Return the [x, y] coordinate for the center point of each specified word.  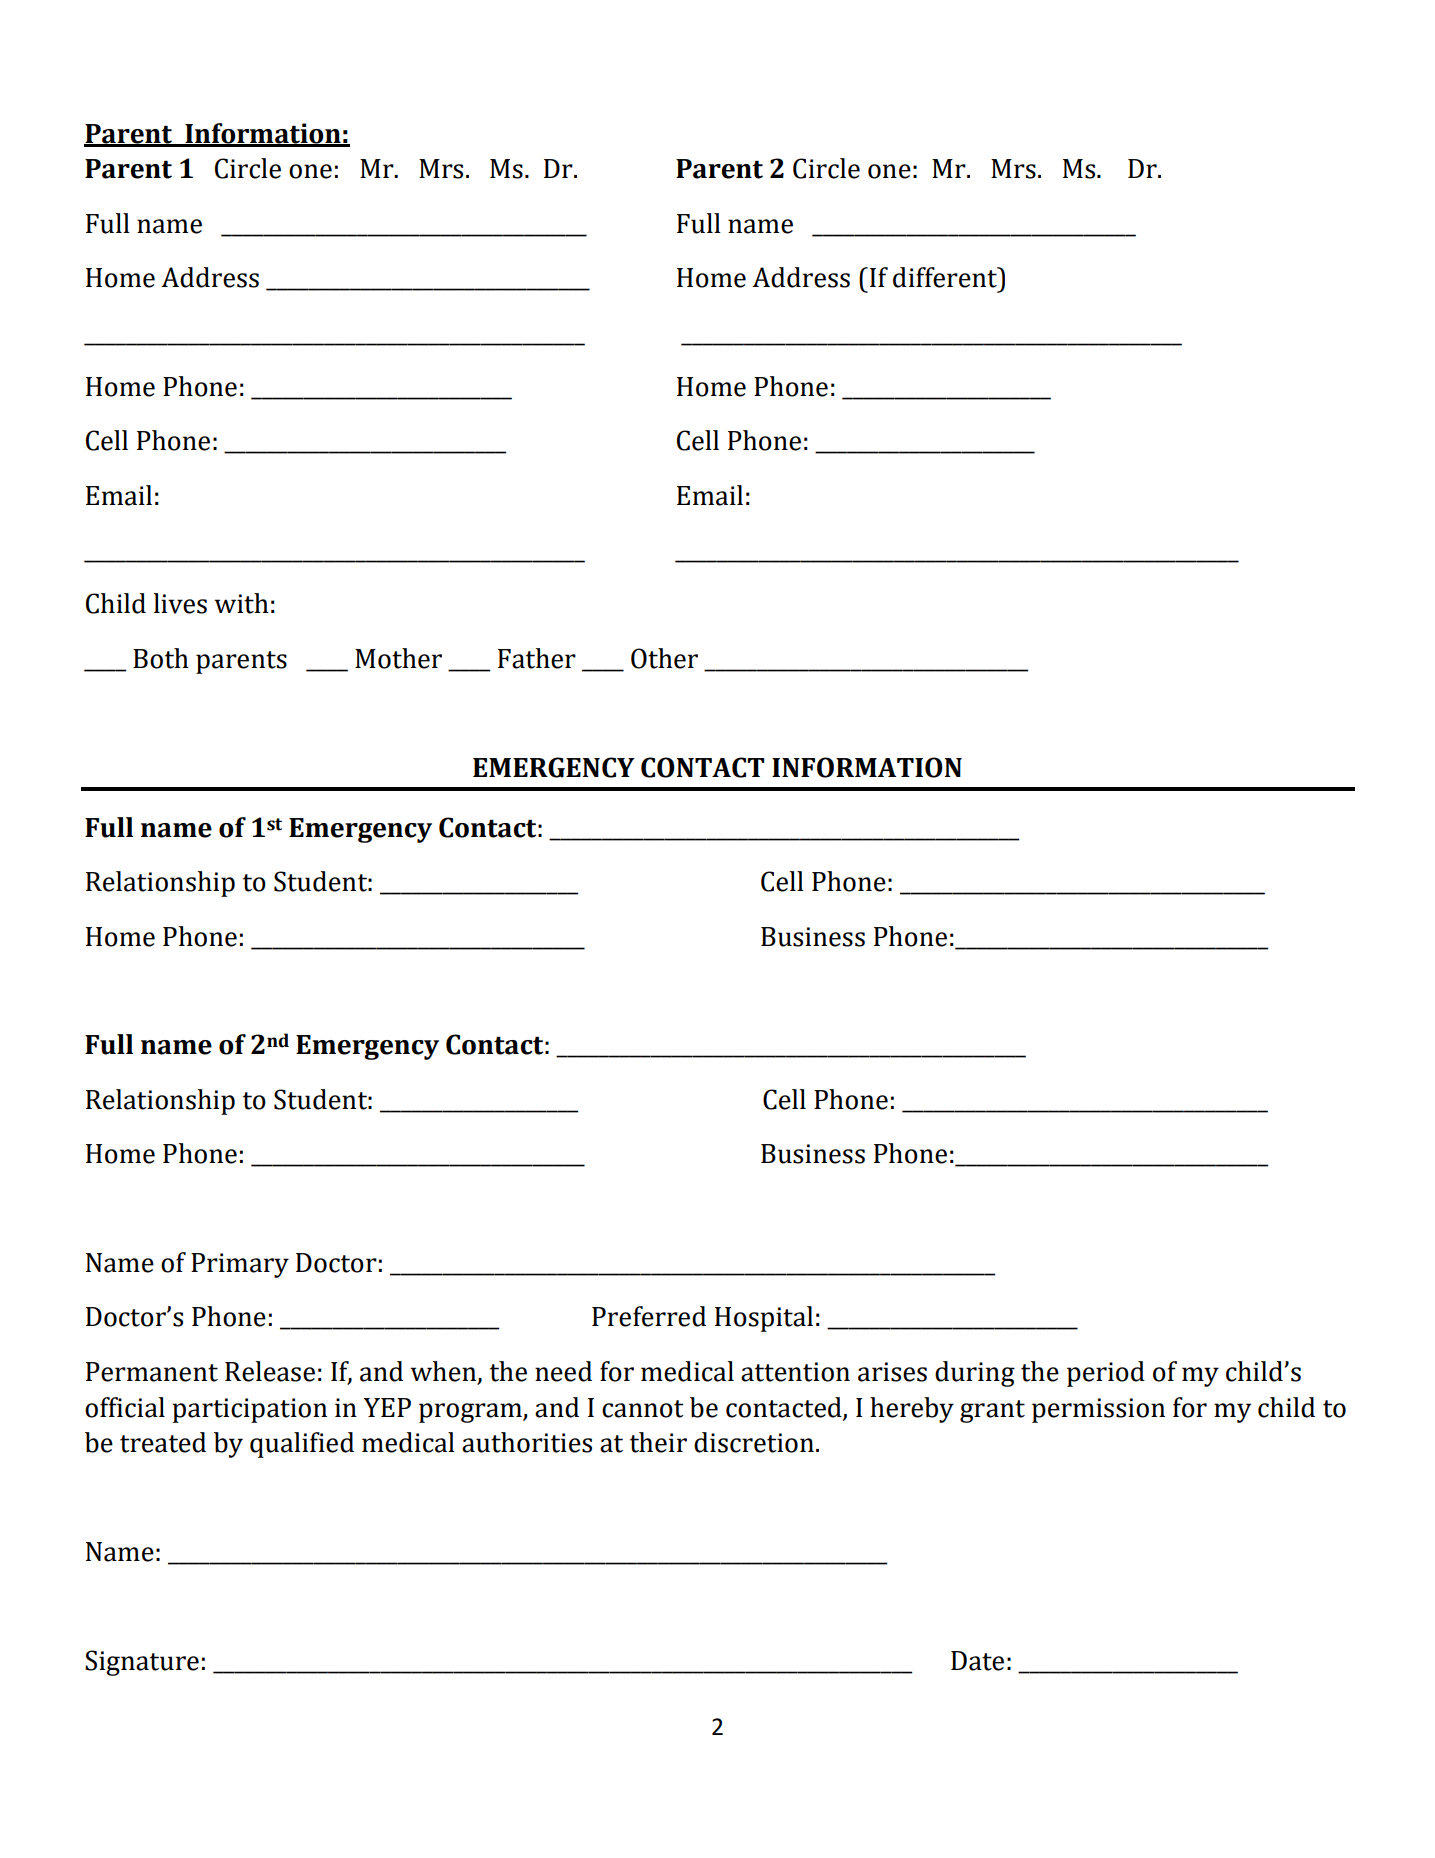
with [241, 603]
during [975, 1374]
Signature [142, 1663]
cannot [643, 1409]
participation [249, 1410]
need [563, 1371]
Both [161, 658]
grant [992, 1411]
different [946, 277]
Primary [240, 1265]
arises [892, 1372]
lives [180, 603]
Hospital [764, 1319]
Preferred [649, 1316]
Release [270, 1371]
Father [537, 658]
